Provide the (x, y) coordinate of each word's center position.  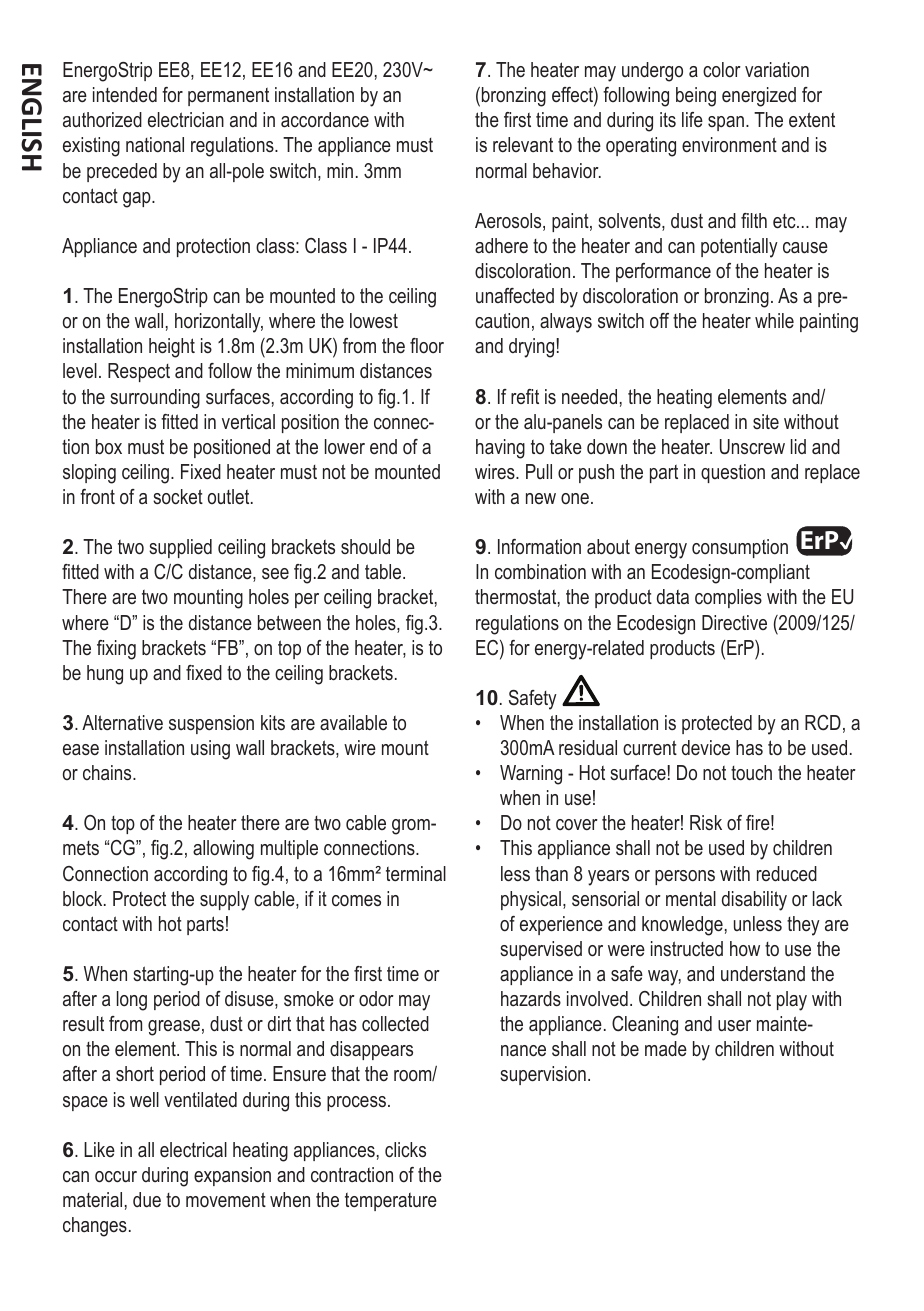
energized (759, 97)
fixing (116, 650)
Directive (734, 622)
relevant (523, 144)
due (147, 1199)
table (384, 571)
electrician (186, 120)
